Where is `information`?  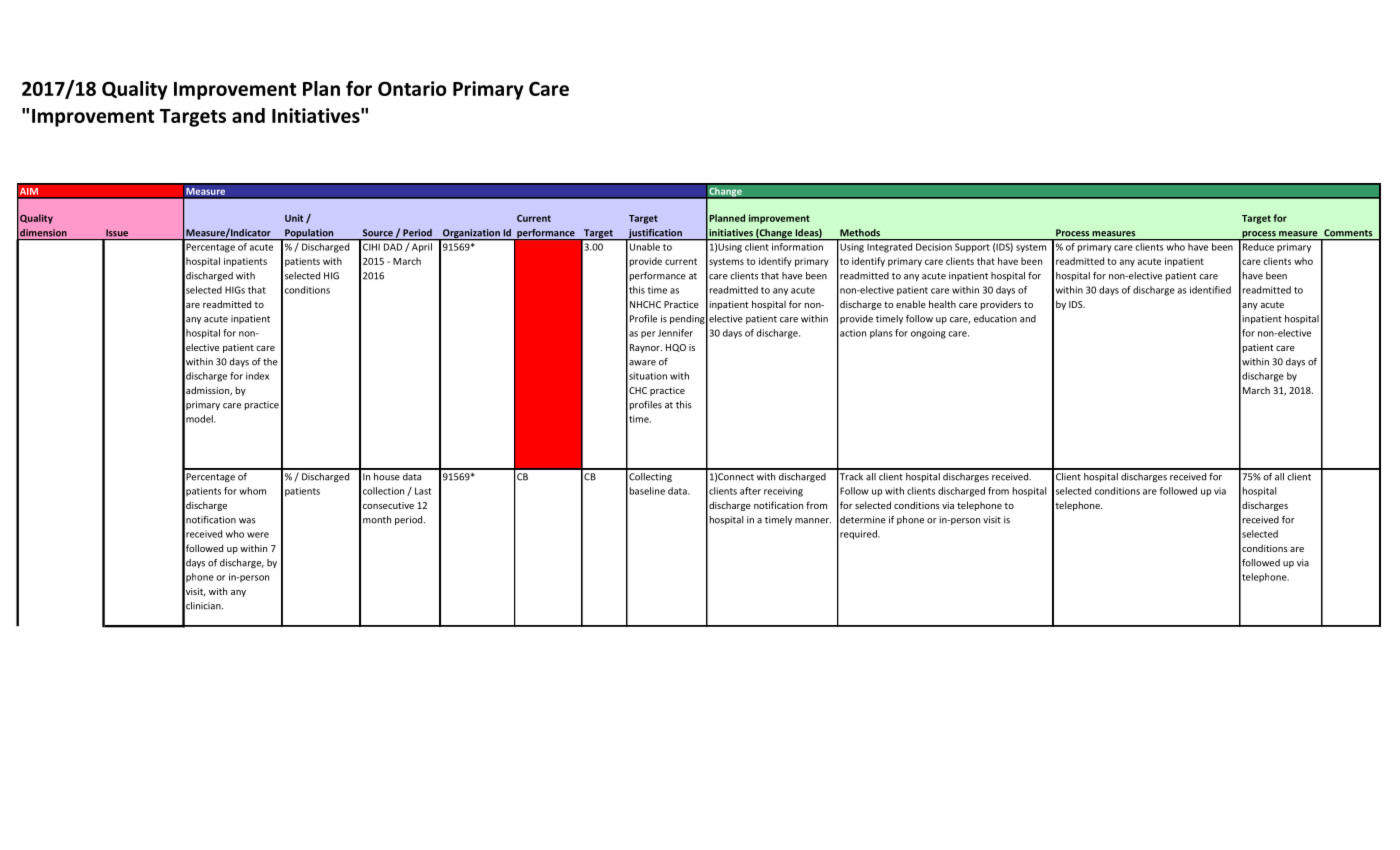
information is located at coordinates (797, 247).
